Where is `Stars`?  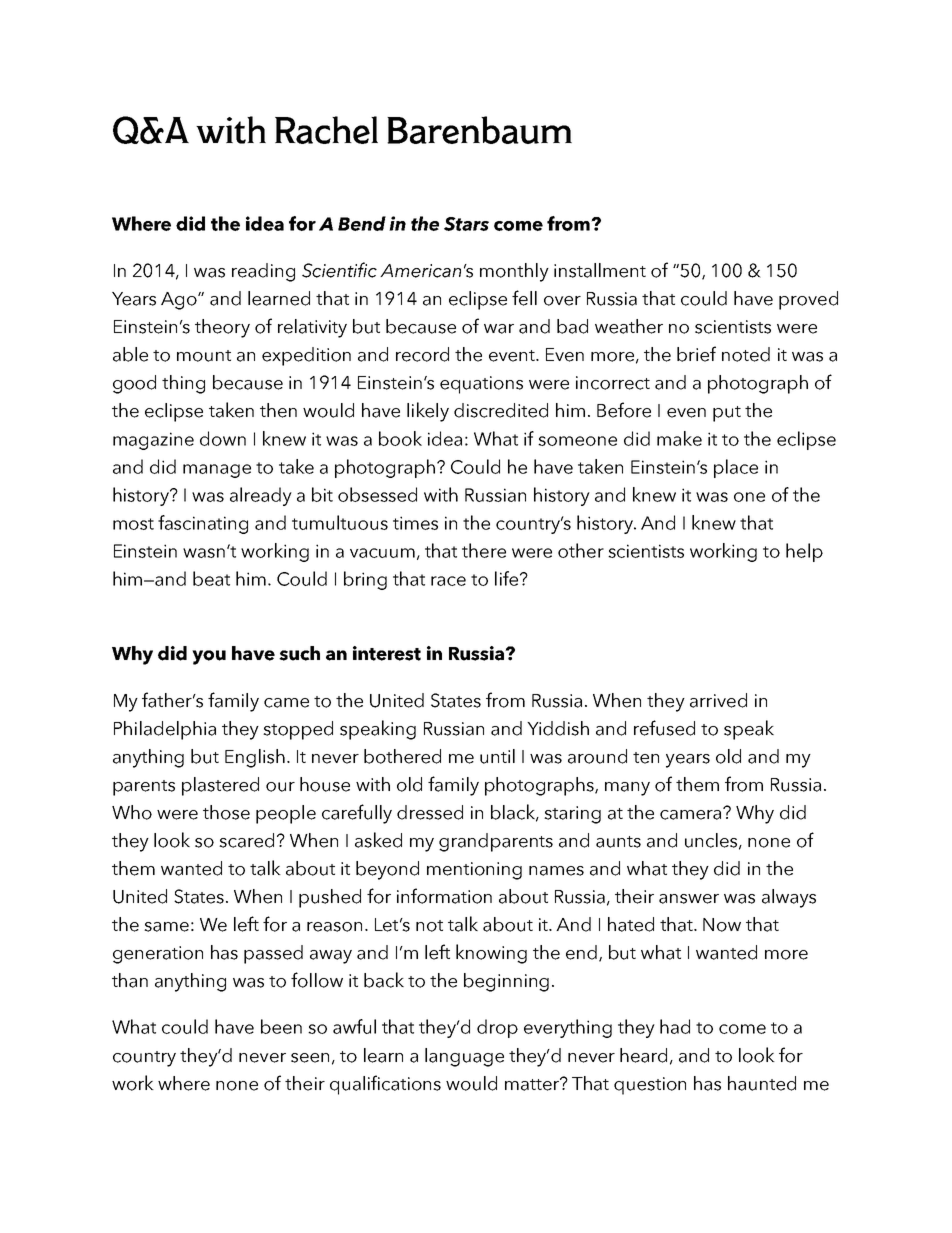
Stars is located at coordinates (466, 224).
